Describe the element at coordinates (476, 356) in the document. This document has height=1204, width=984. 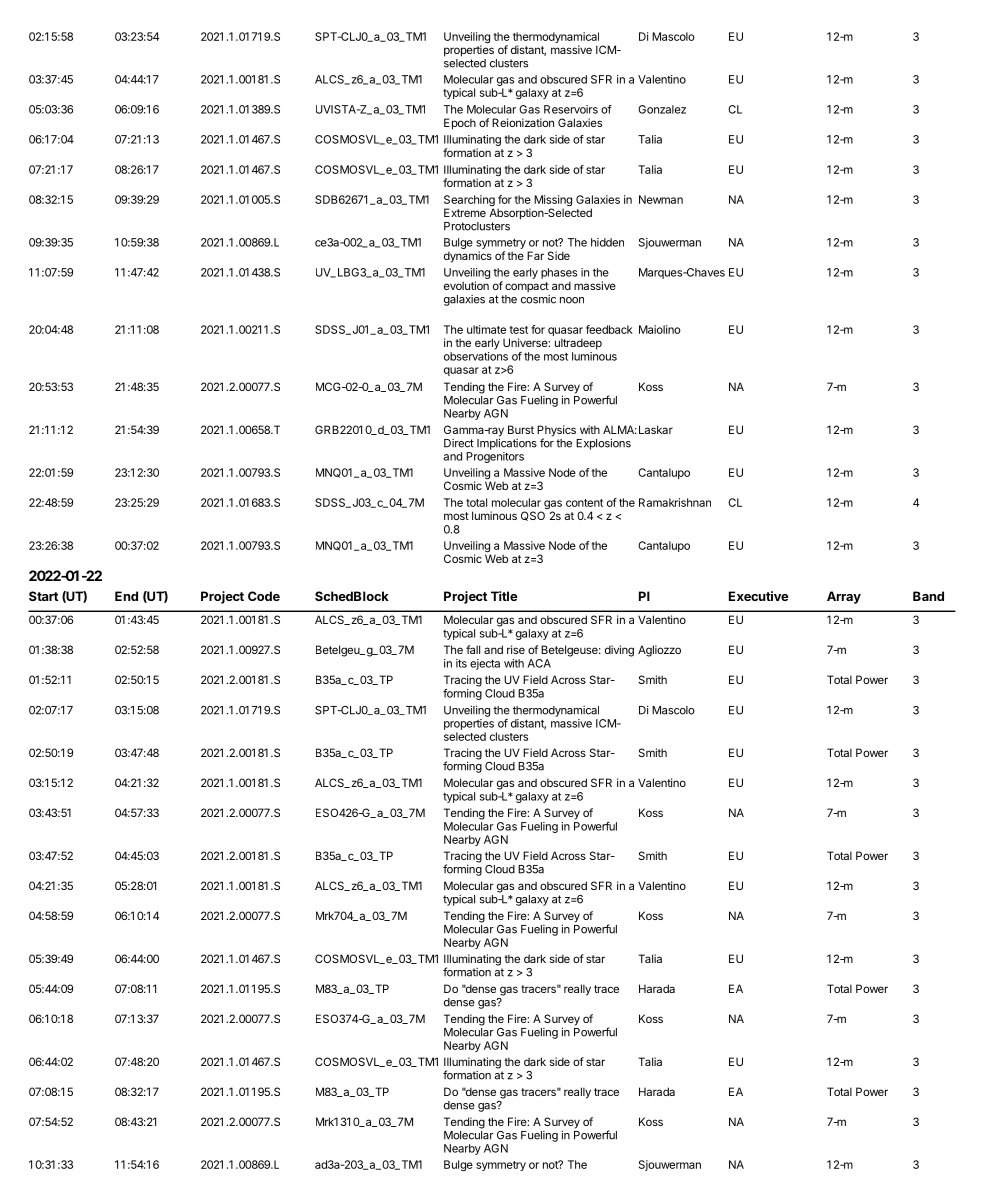
I see `observations` at that location.
